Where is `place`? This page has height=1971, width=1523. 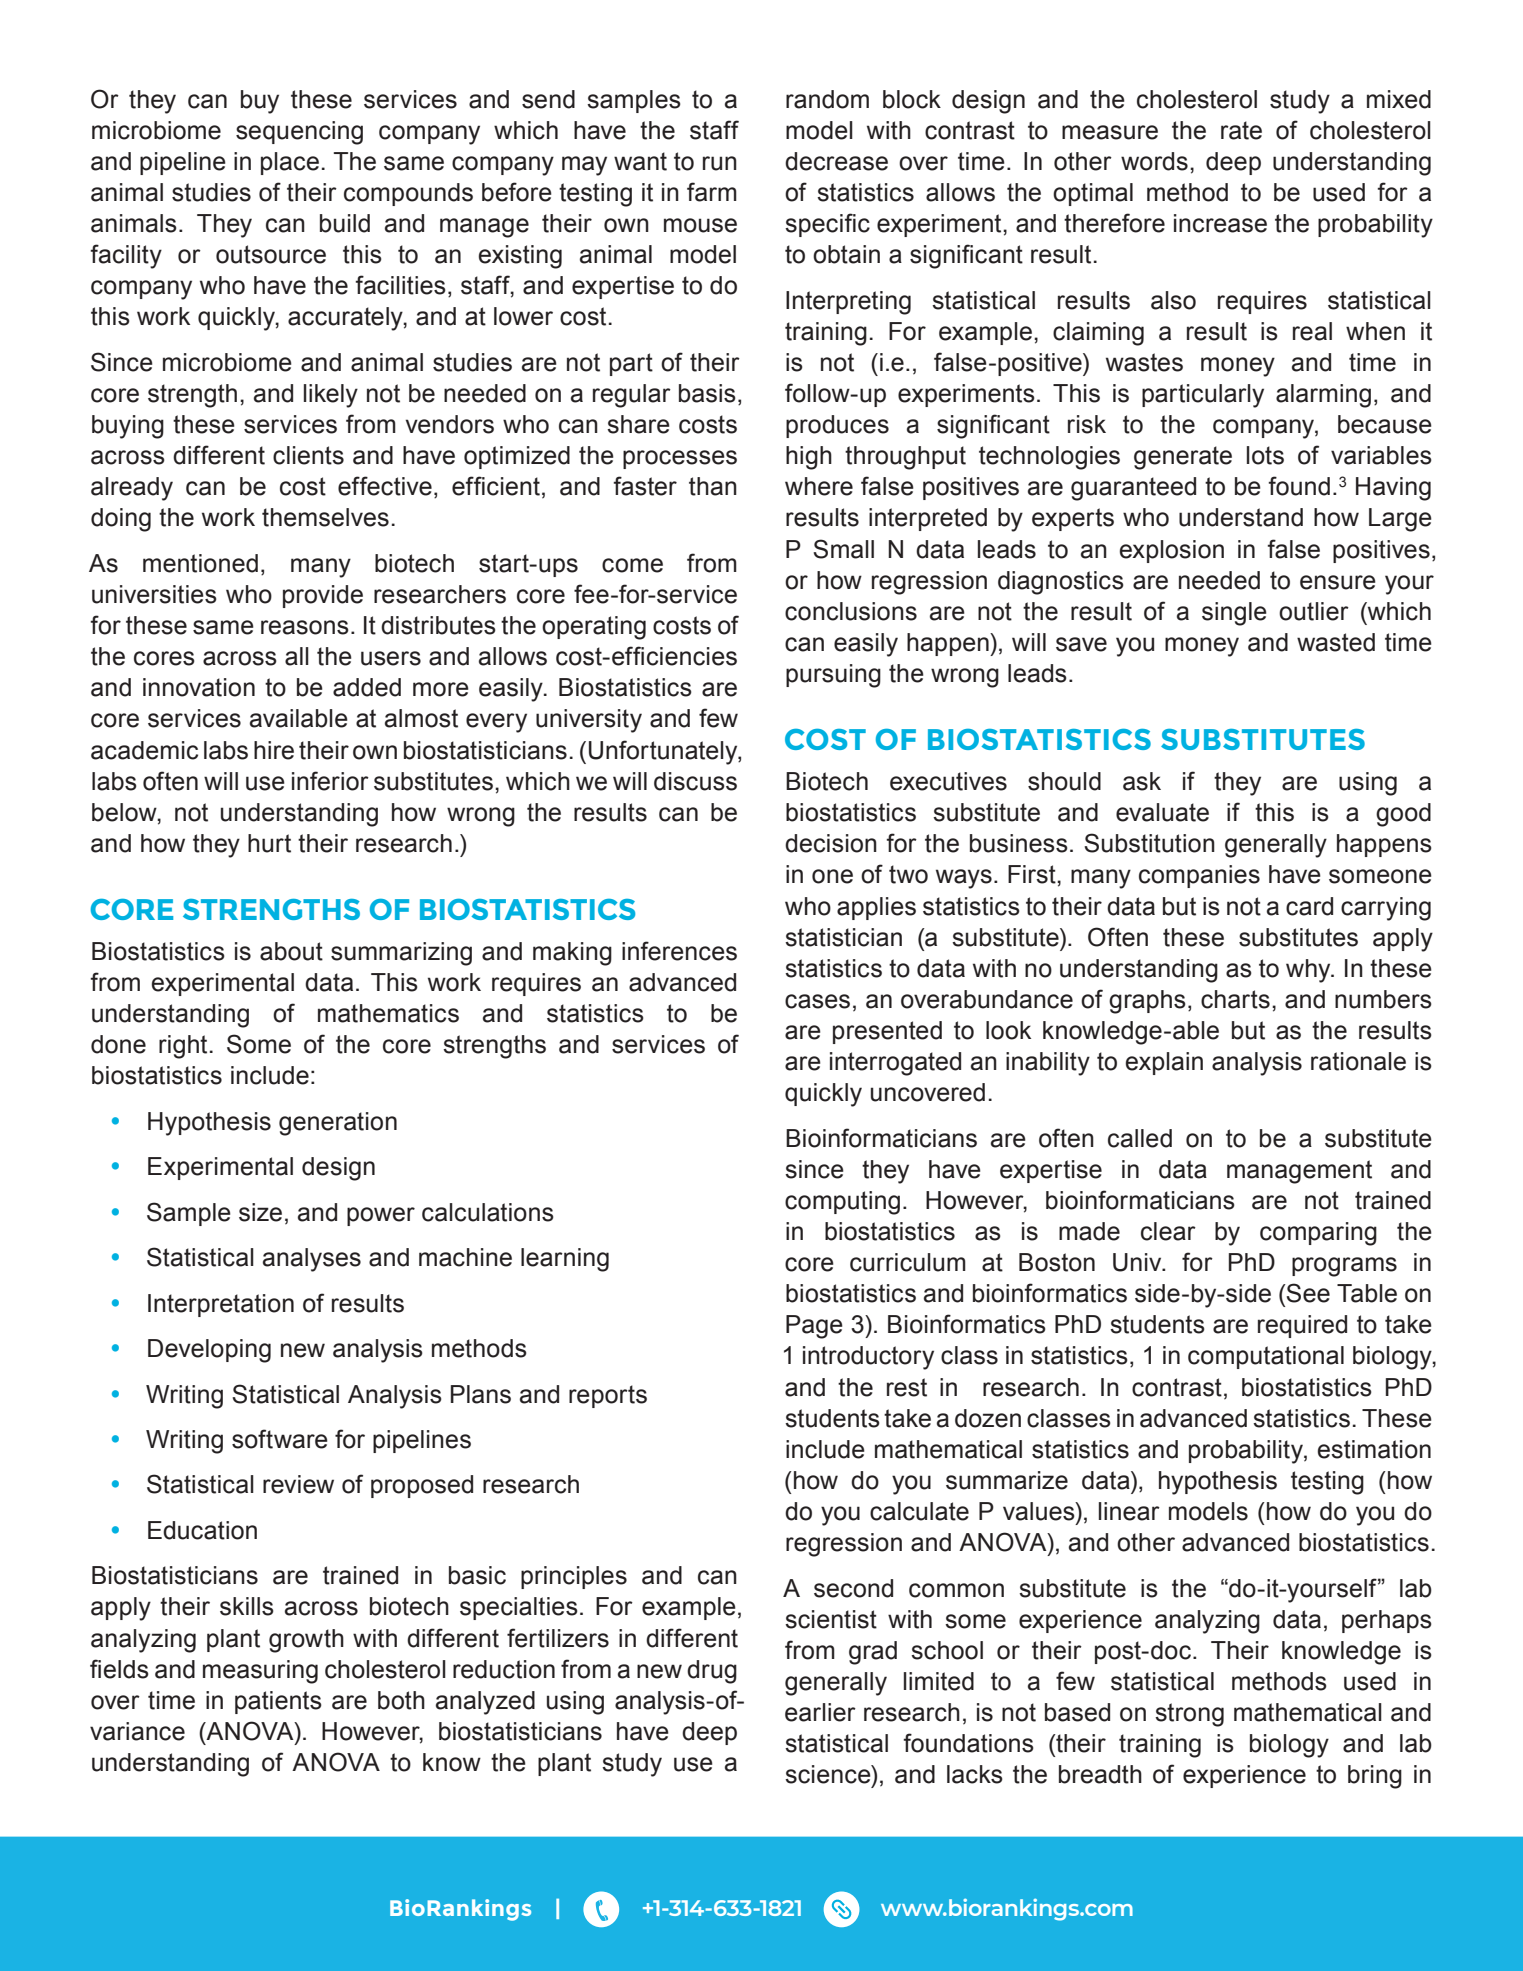 place is located at coordinates (290, 163).
